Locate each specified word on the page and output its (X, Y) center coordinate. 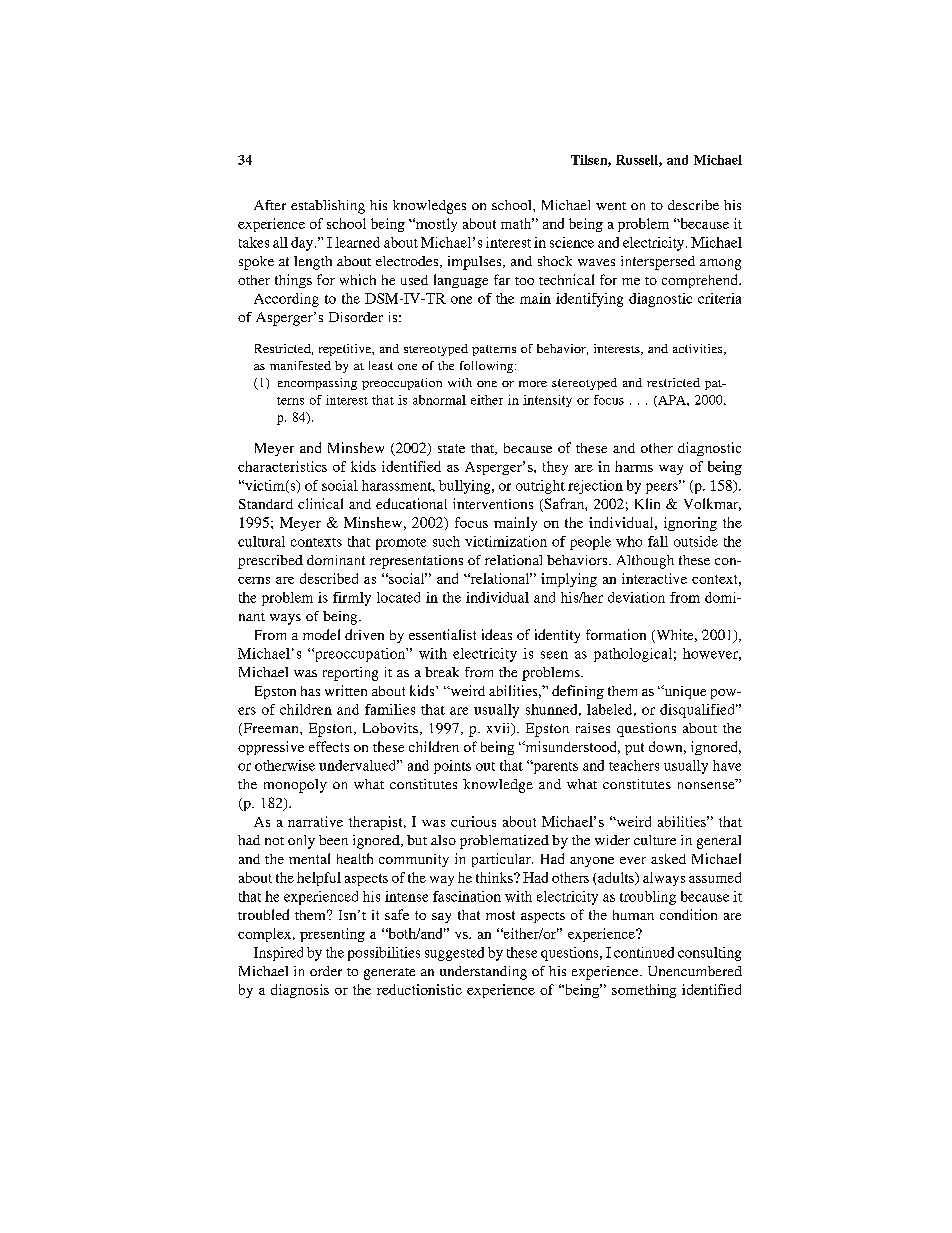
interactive (654, 578)
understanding (483, 973)
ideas (497, 634)
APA (672, 401)
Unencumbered (695, 971)
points (452, 767)
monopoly (295, 786)
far (502, 279)
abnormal (439, 400)
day (303, 244)
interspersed (658, 263)
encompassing (317, 384)
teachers (634, 765)
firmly (352, 599)
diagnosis (300, 991)
